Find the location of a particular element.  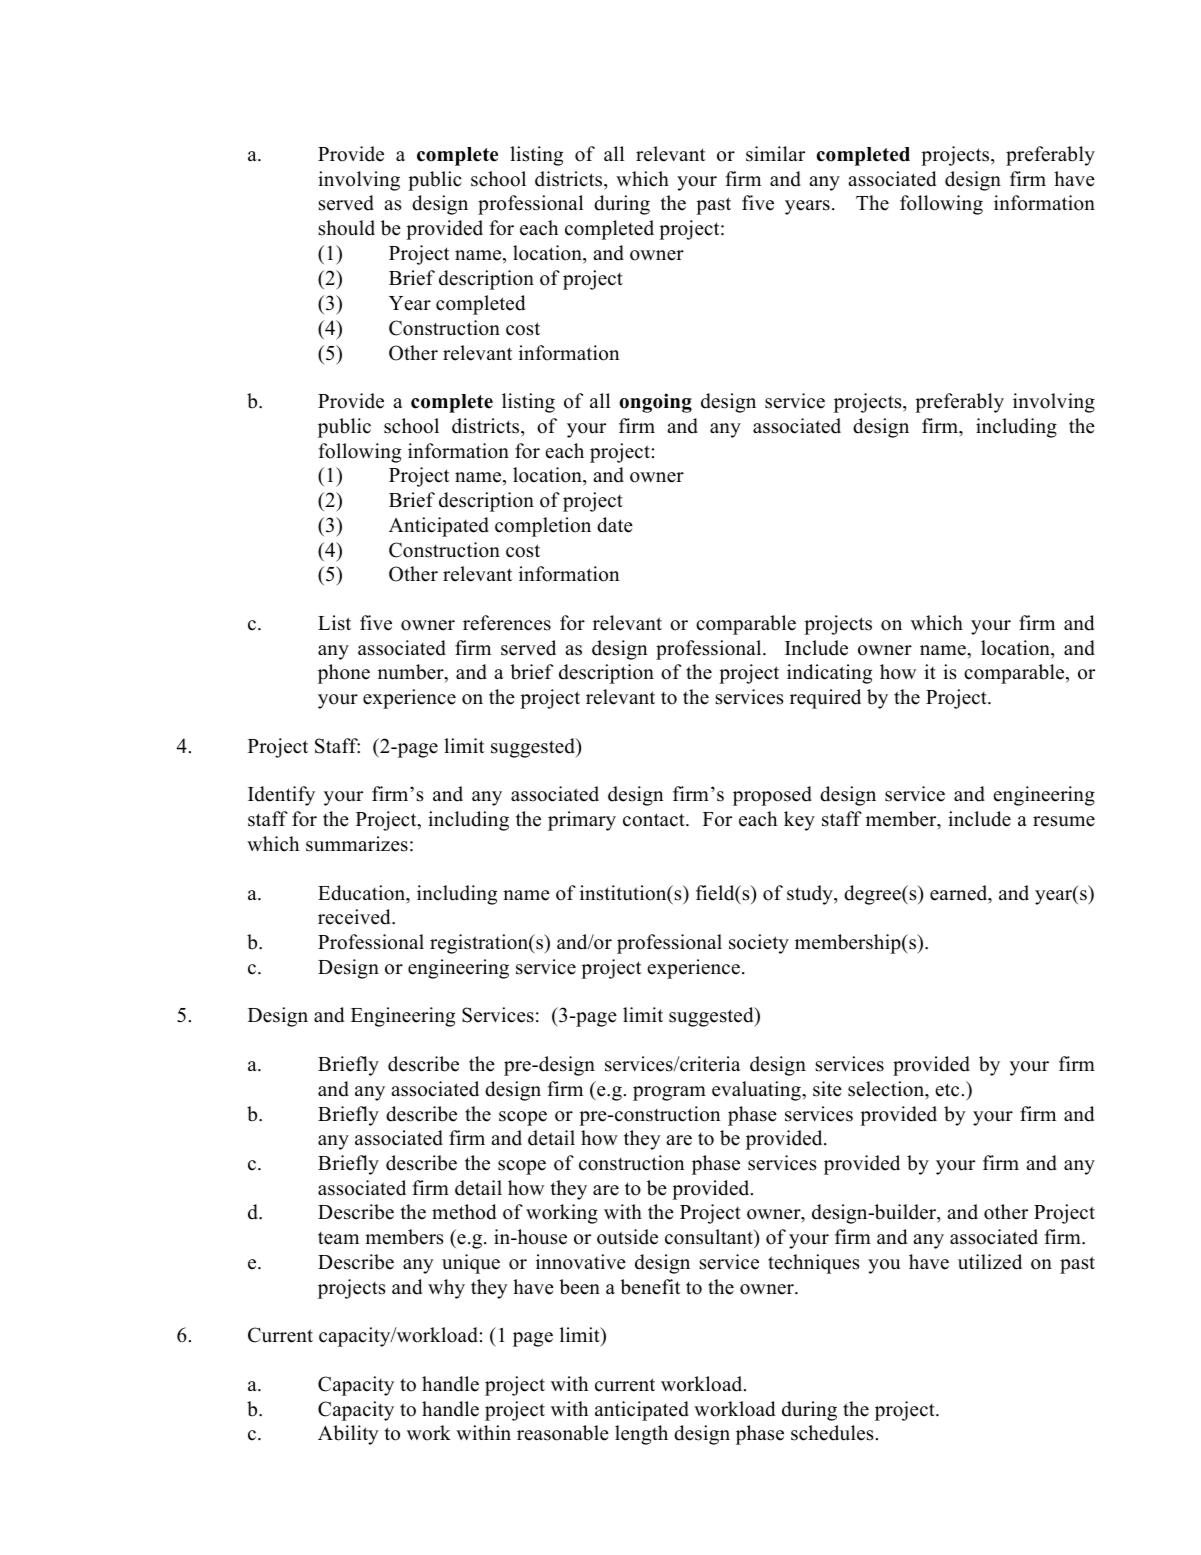

similar is located at coordinates (775, 154).
